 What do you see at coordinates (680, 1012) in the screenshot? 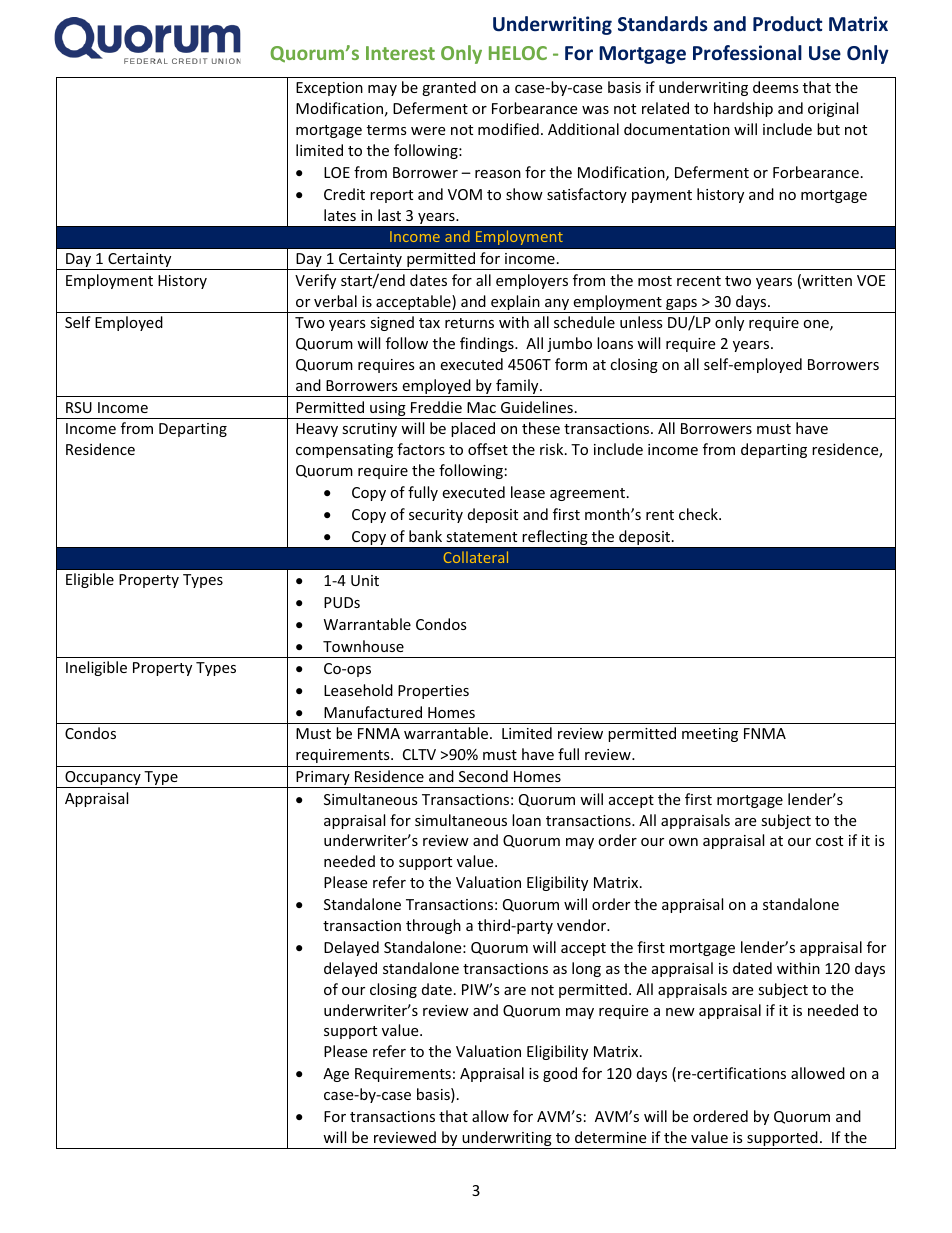
I see `new` at bounding box center [680, 1012].
